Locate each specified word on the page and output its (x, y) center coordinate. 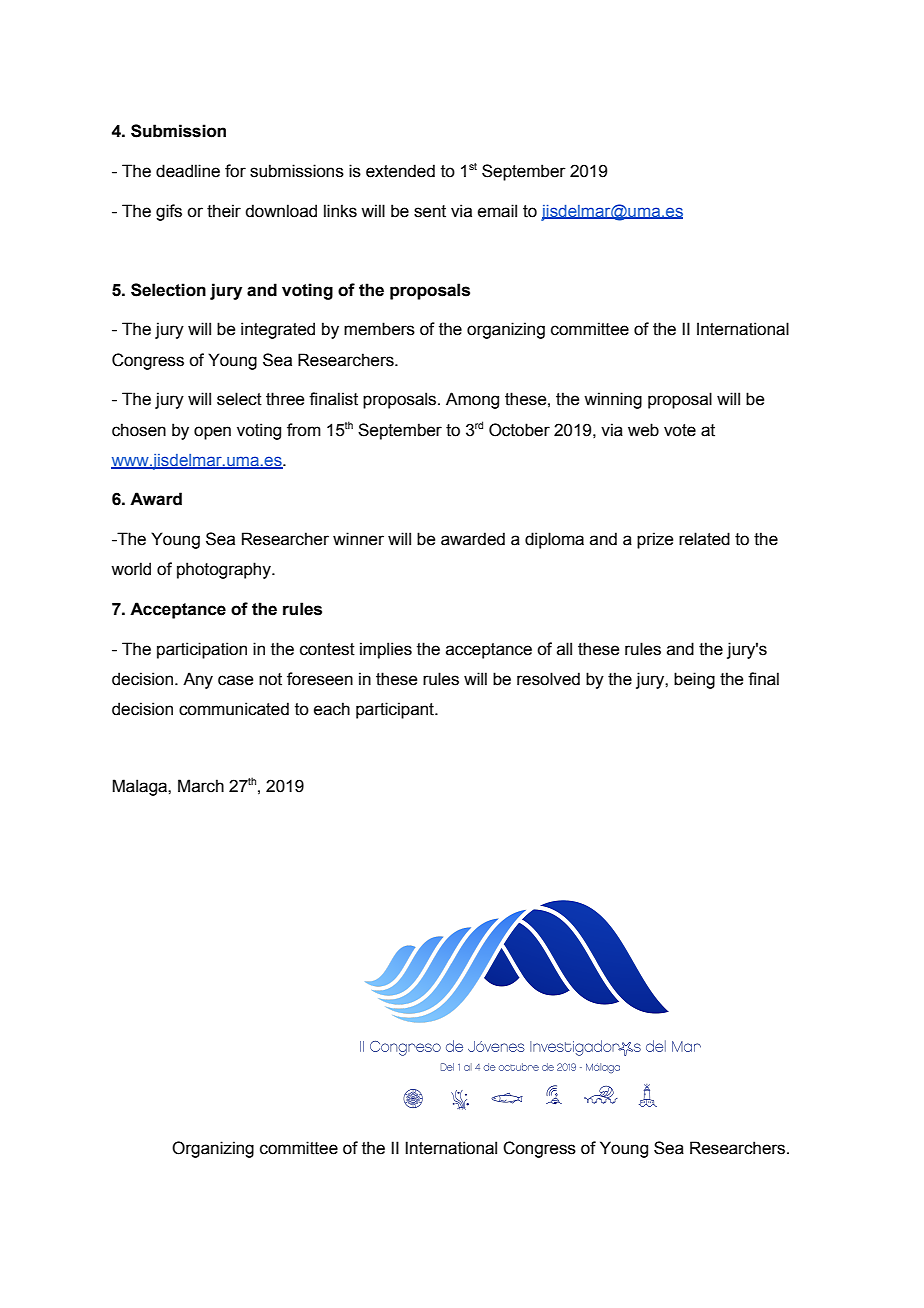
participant (396, 710)
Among (472, 400)
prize (655, 540)
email (497, 211)
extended (400, 171)
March (201, 786)
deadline (188, 171)
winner (358, 539)
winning (613, 400)
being (694, 680)
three (285, 399)
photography (225, 570)
